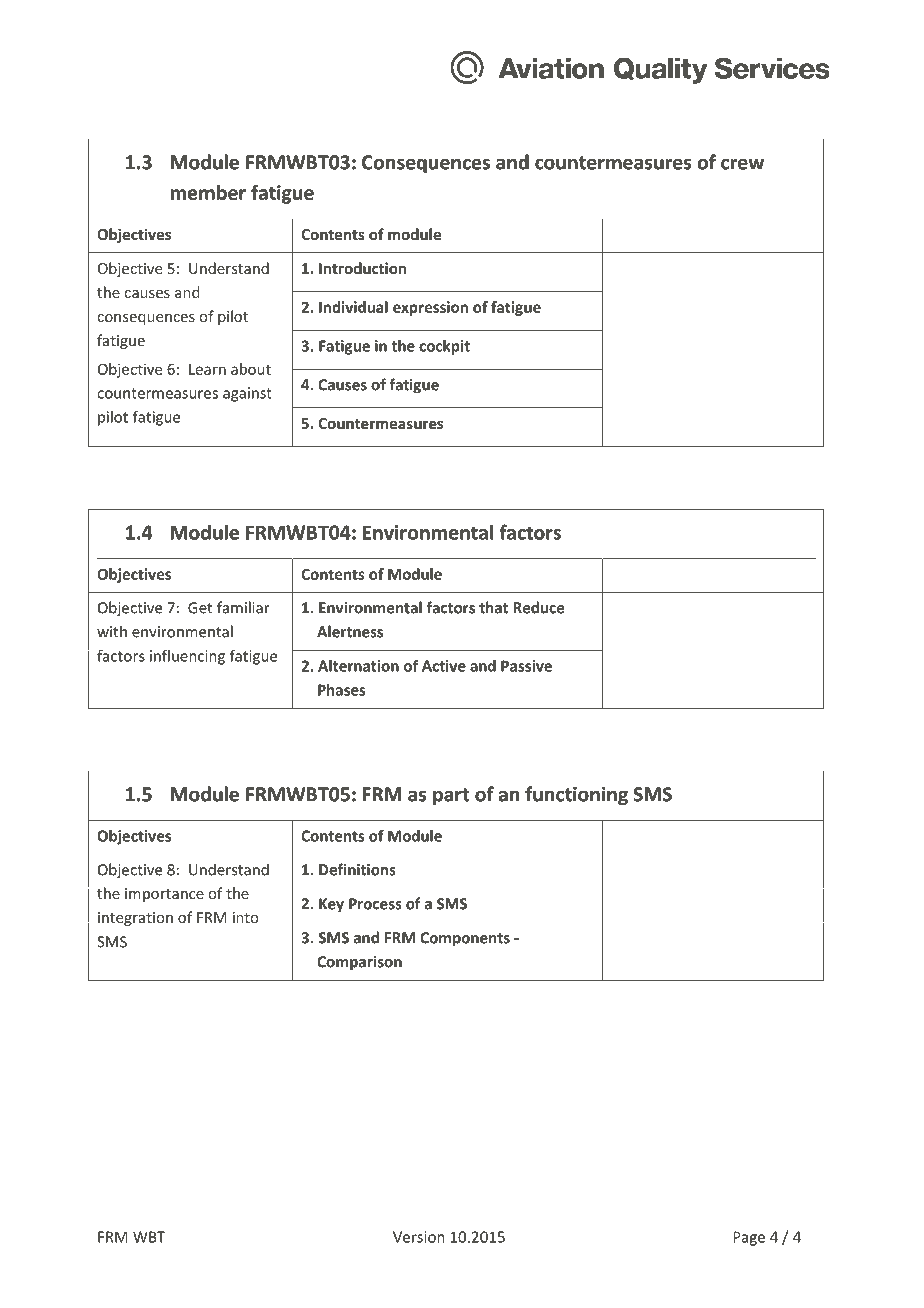 The width and height of the screenshot is (924, 1308). Describe the element at coordinates (742, 164) in the screenshot. I see `crew` at that location.
